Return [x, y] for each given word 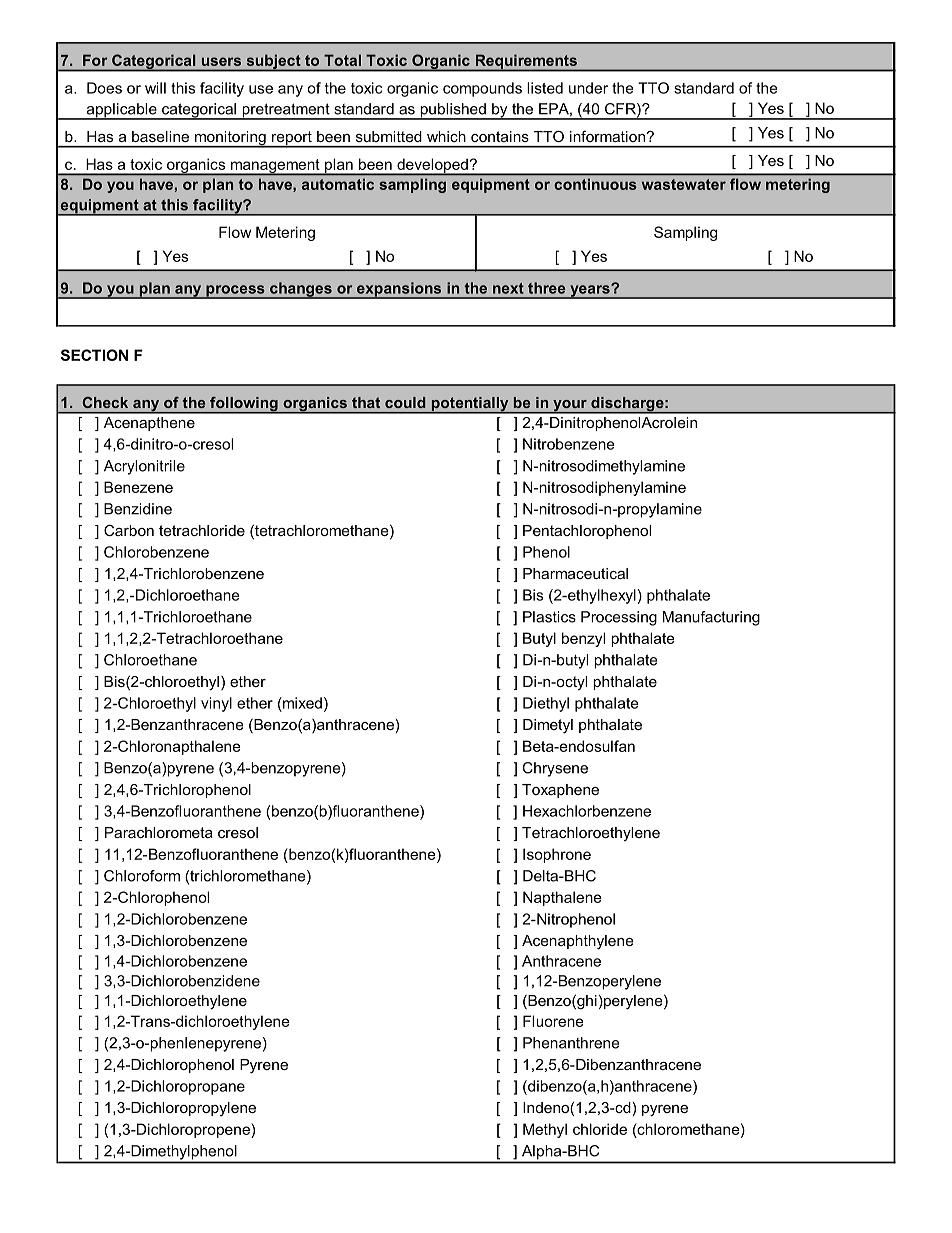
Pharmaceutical [575, 573]
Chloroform [142, 876]
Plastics [549, 617]
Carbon [129, 530]
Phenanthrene [571, 1043]
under [588, 88]
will [155, 88]
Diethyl [546, 704]
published [453, 111]
